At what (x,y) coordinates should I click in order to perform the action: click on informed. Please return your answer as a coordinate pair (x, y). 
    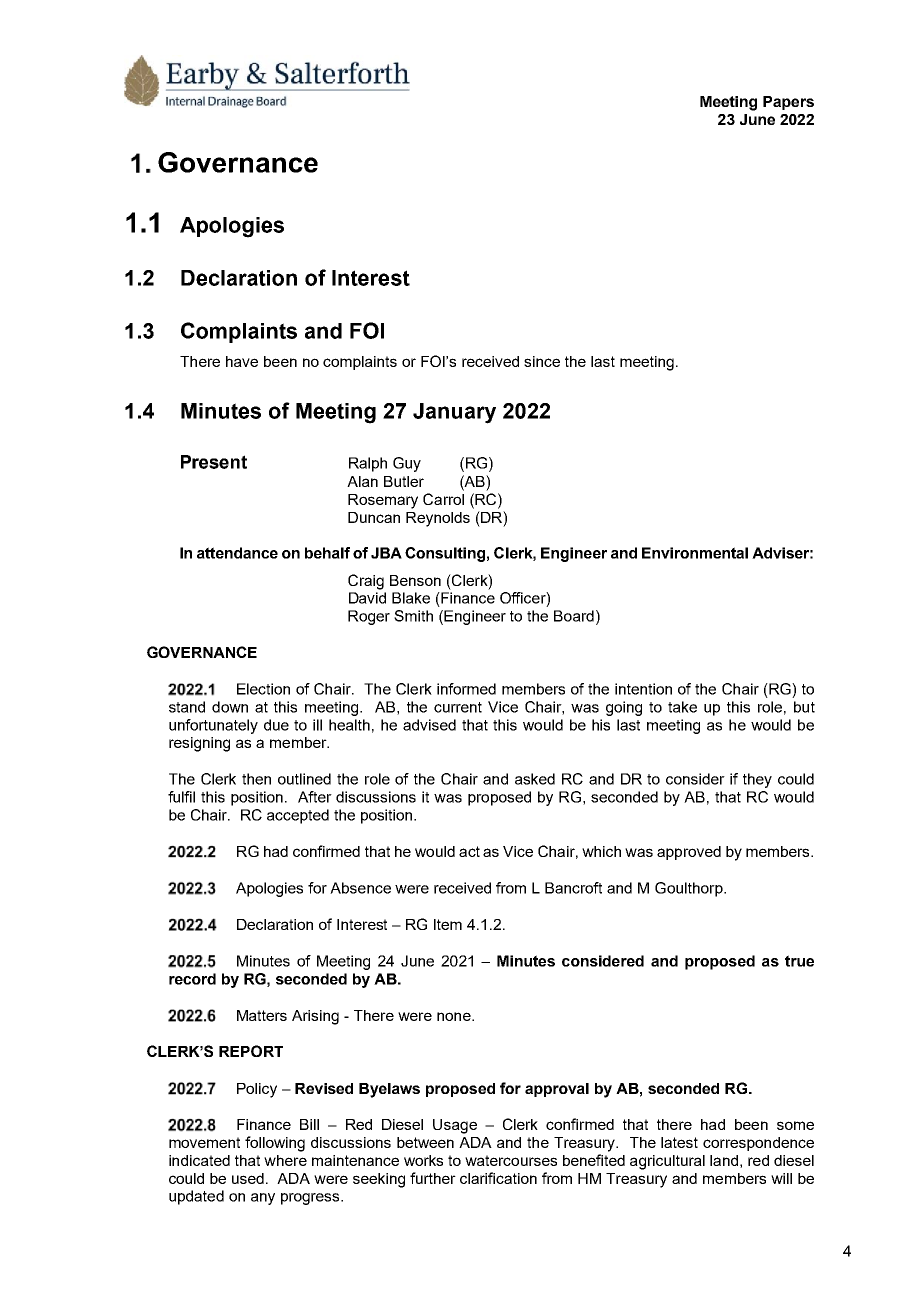
    Looking at the image, I should click on (466, 689).
